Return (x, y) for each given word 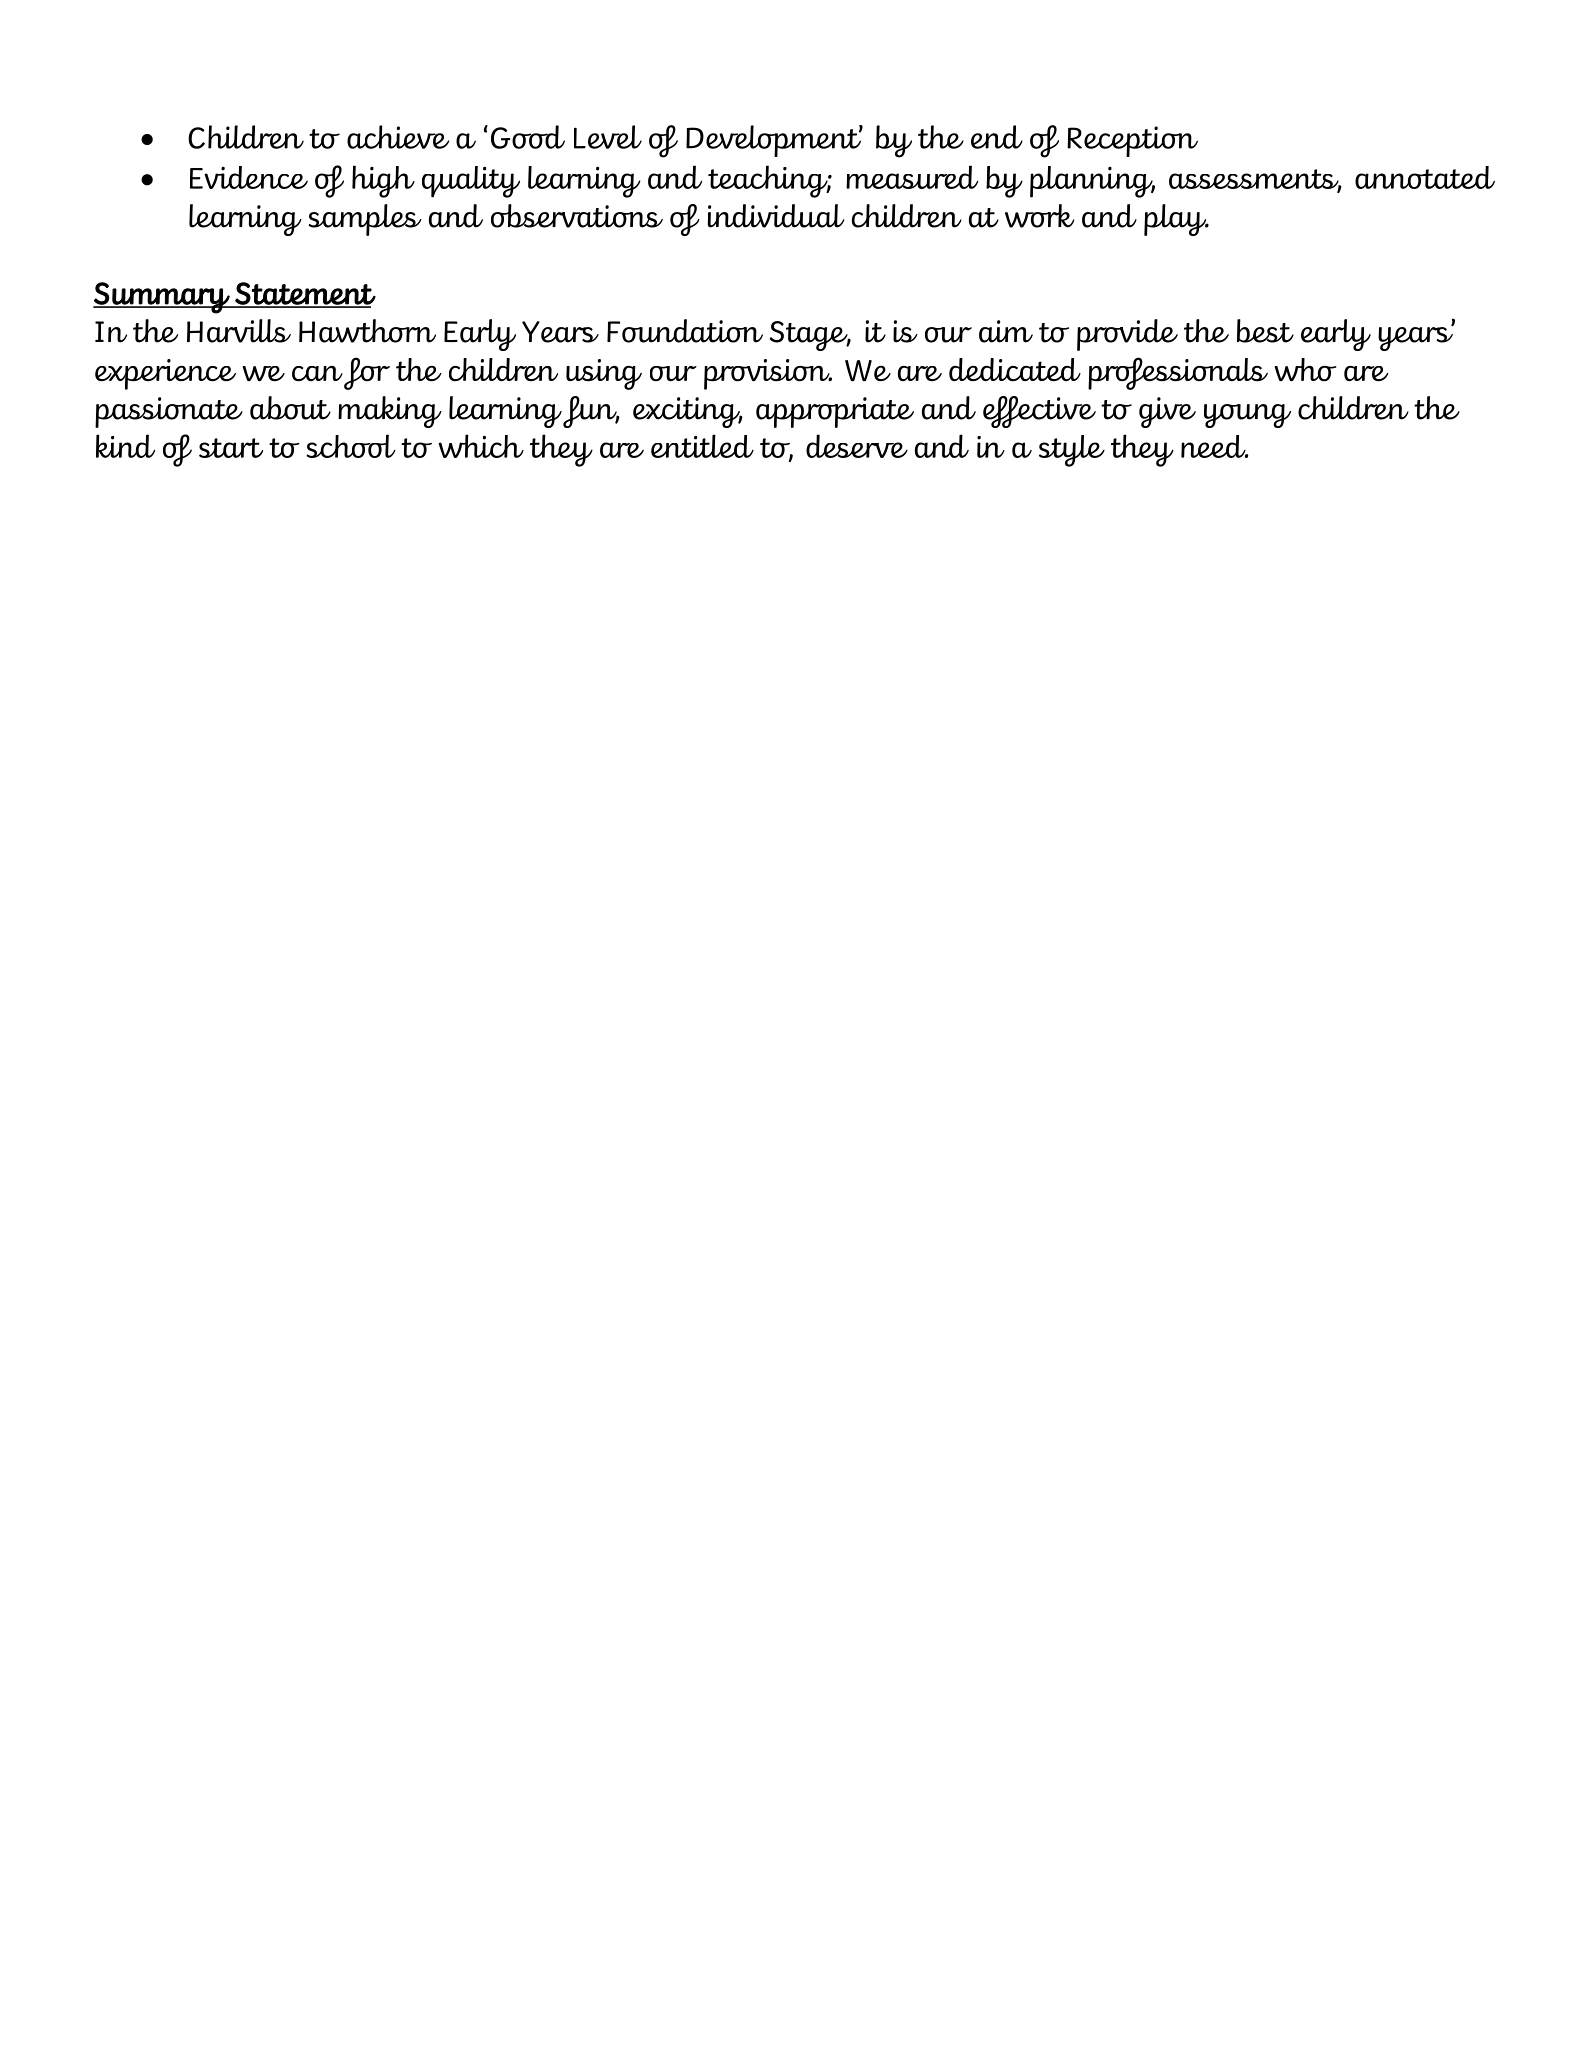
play (1176, 220)
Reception (1132, 141)
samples (365, 220)
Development (774, 141)
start (231, 448)
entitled (702, 446)
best (1265, 331)
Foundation (685, 331)
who (1305, 370)
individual (776, 216)
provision (768, 374)
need (1214, 446)
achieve (398, 137)
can (317, 374)
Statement (304, 294)
